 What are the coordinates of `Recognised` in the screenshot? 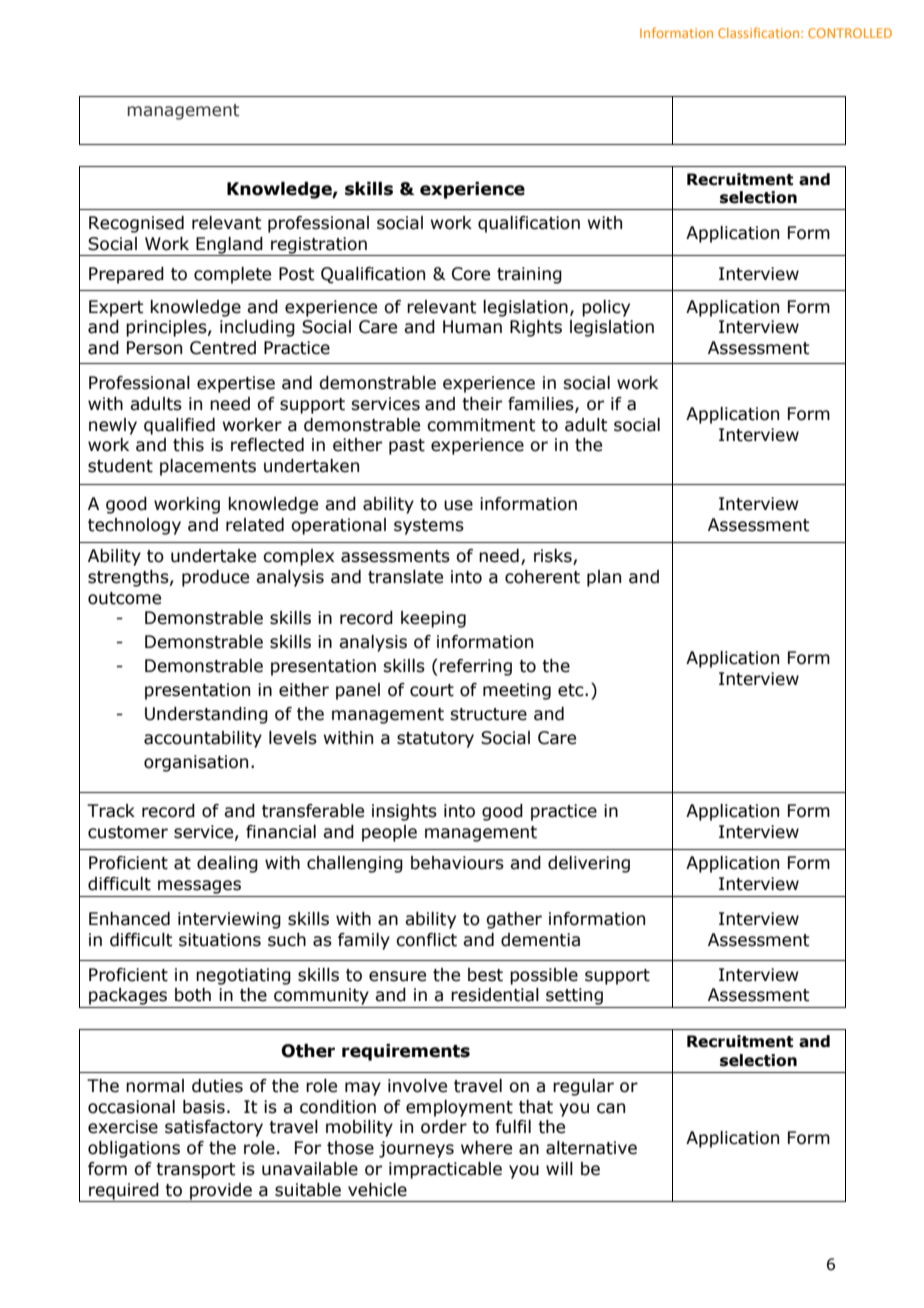 It's located at (136, 224).
